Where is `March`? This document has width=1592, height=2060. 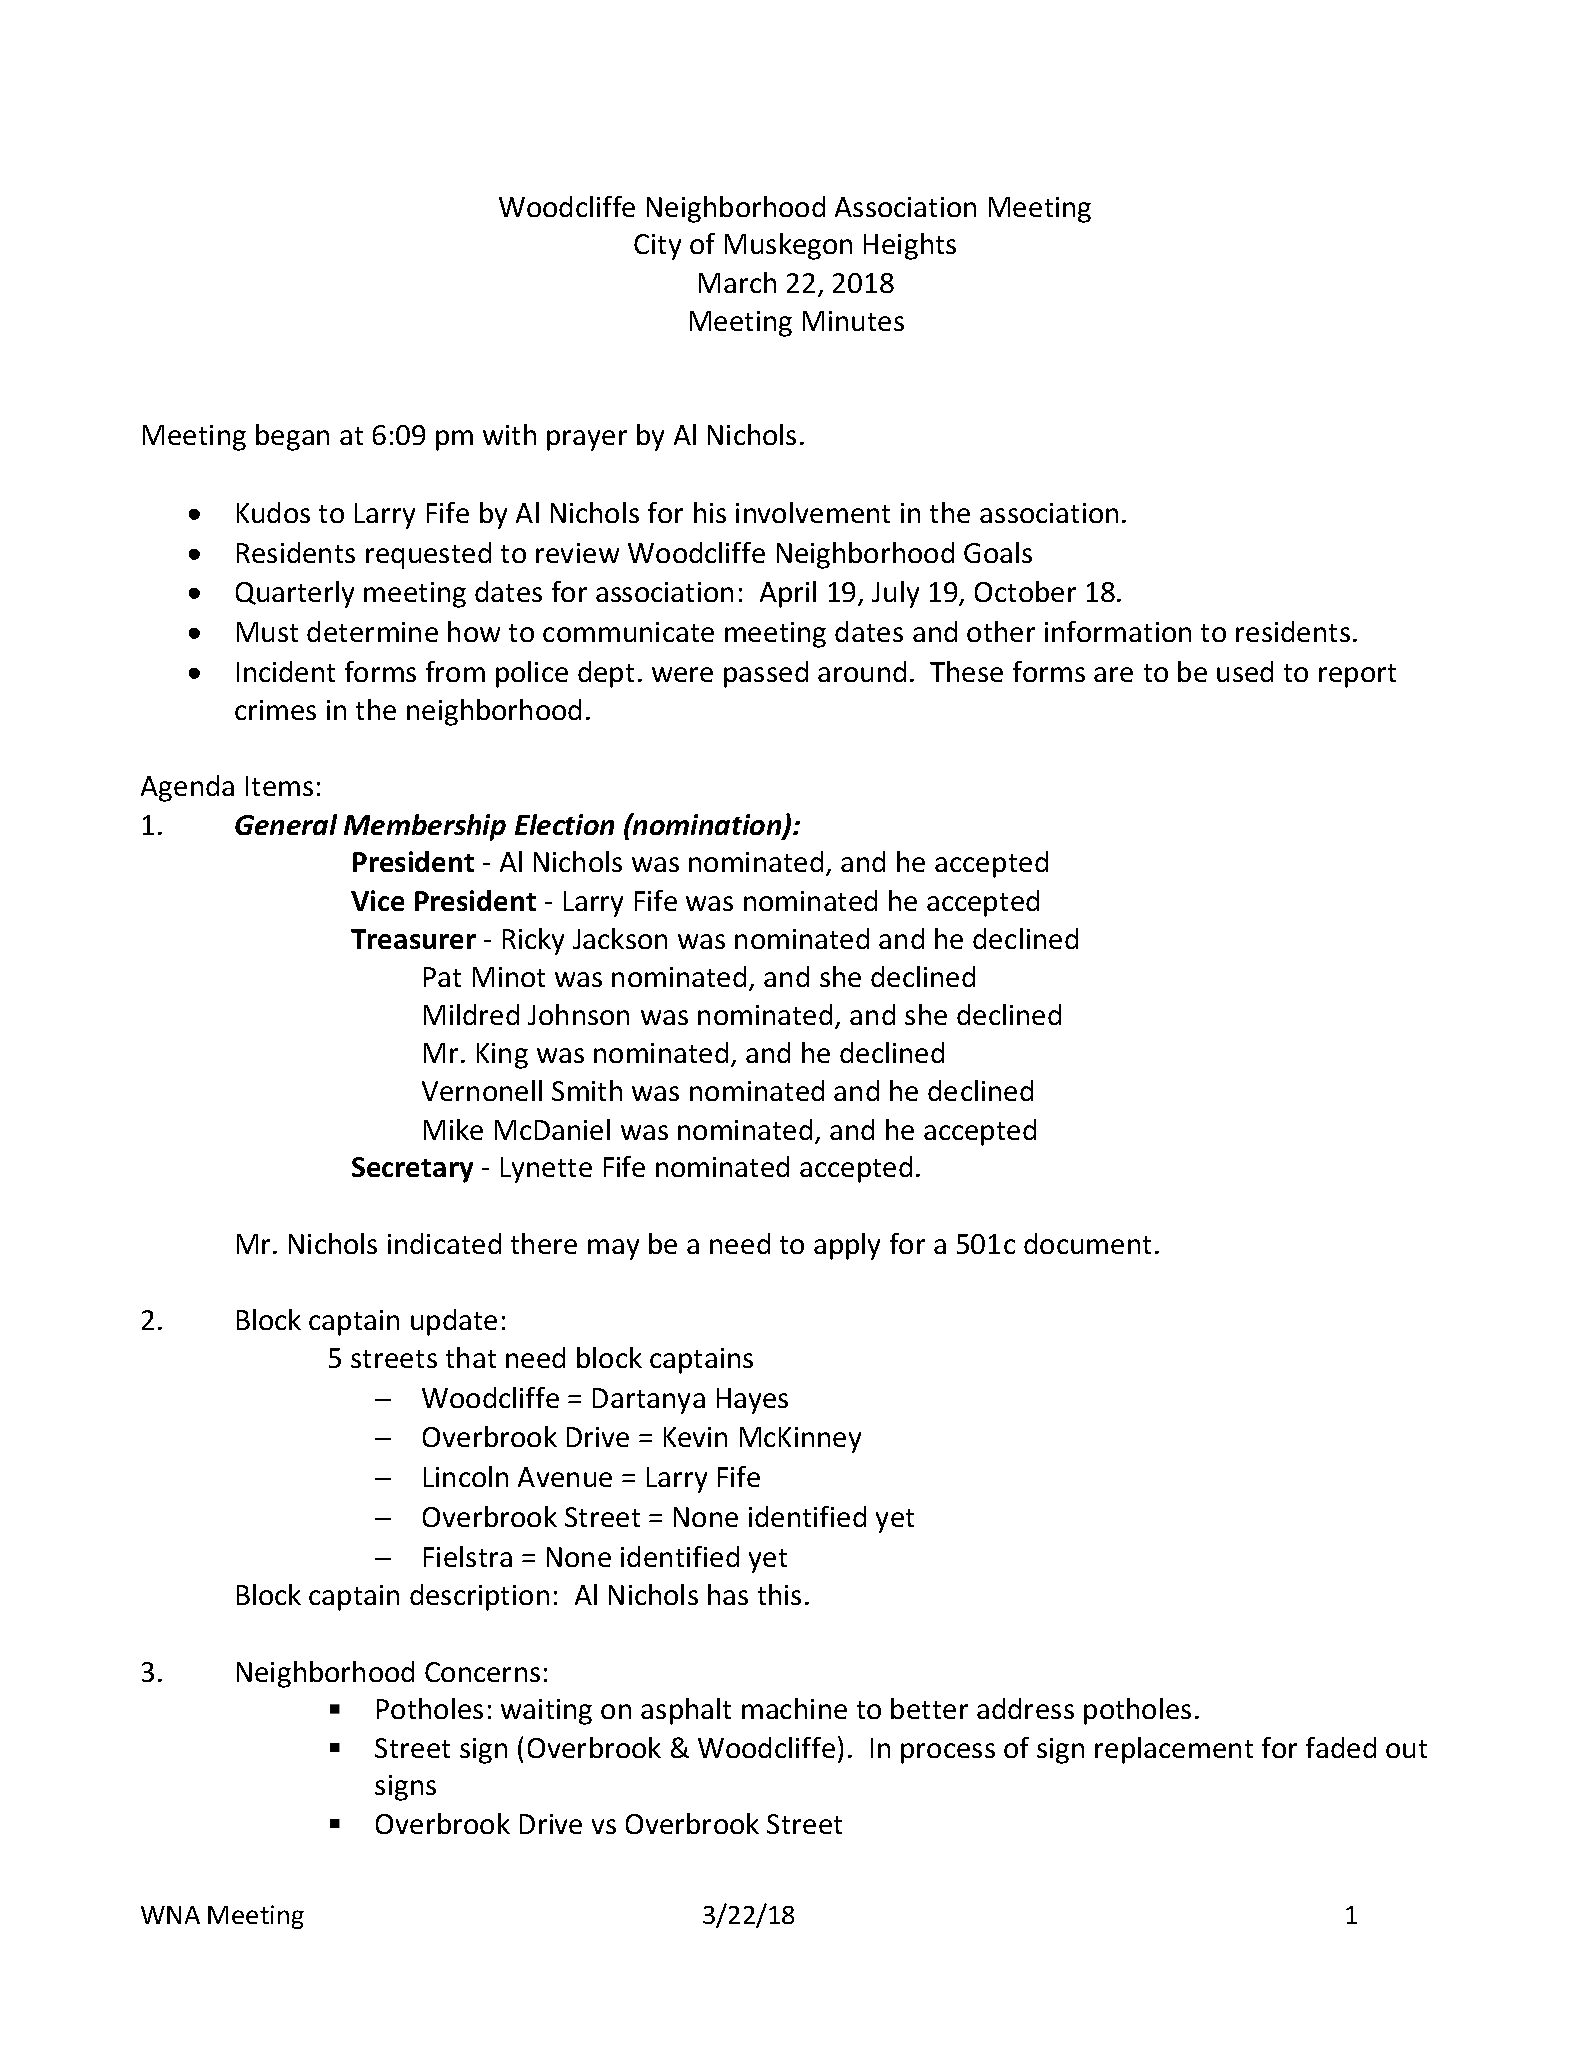 March is located at coordinates (737, 282).
